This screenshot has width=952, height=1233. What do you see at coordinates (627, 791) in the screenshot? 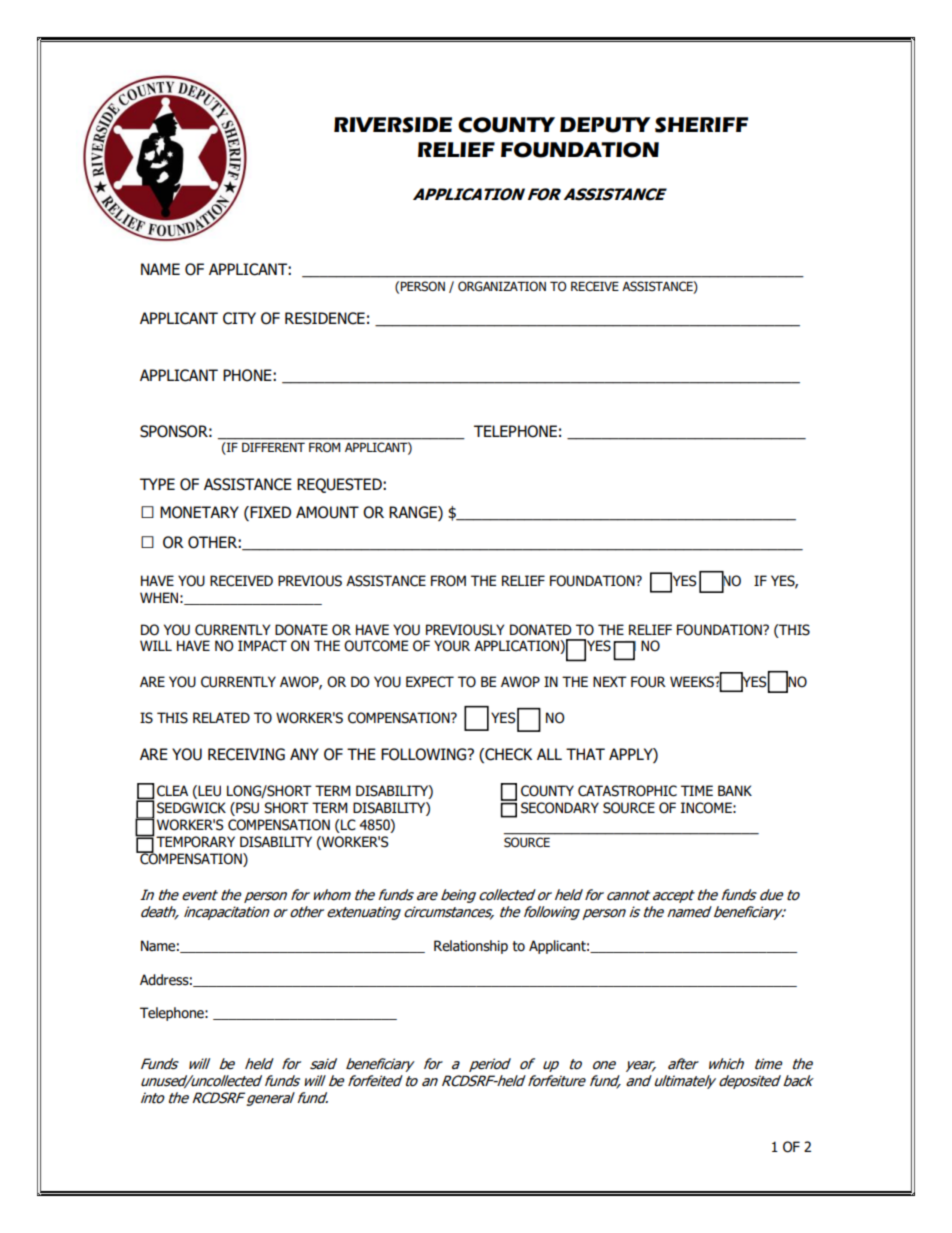
I see `CATASTROPHIC` at bounding box center [627, 791].
